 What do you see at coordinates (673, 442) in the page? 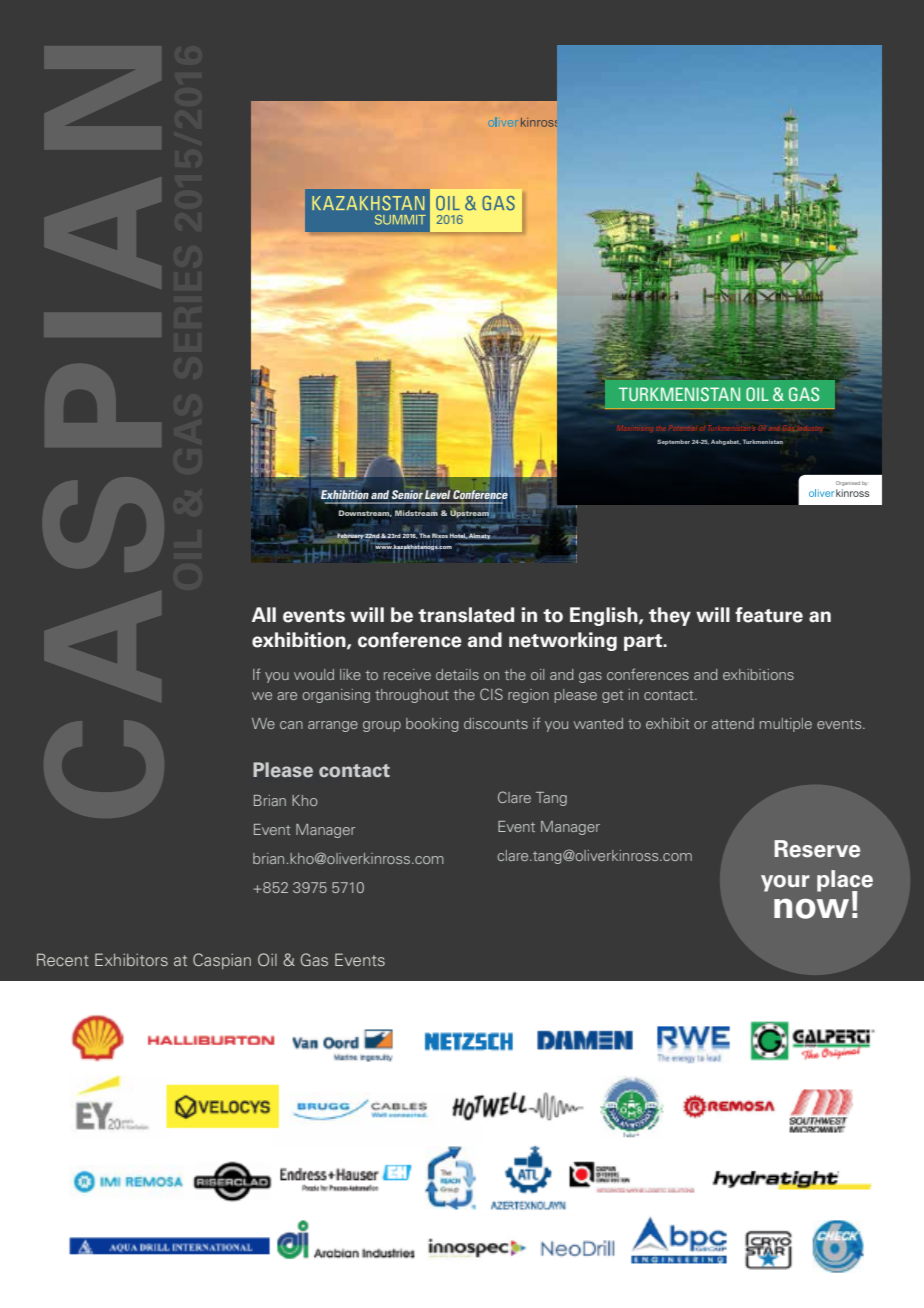
I see `September` at bounding box center [673, 442].
